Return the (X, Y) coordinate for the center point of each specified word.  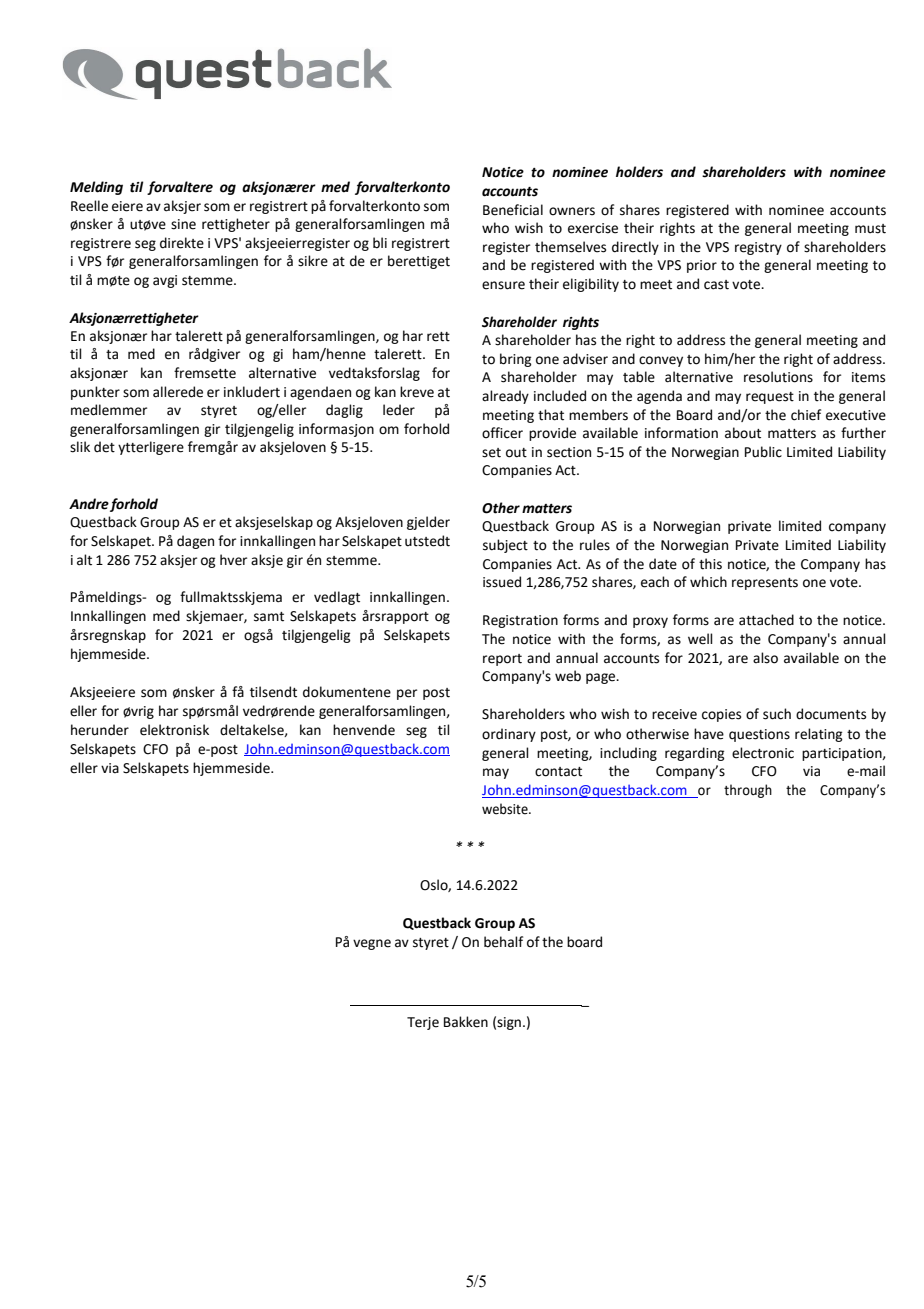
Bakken (466, 1022)
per (407, 694)
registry (758, 248)
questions (759, 735)
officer (502, 433)
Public (763, 452)
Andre (89, 504)
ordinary (509, 735)
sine (183, 224)
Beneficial (513, 210)
